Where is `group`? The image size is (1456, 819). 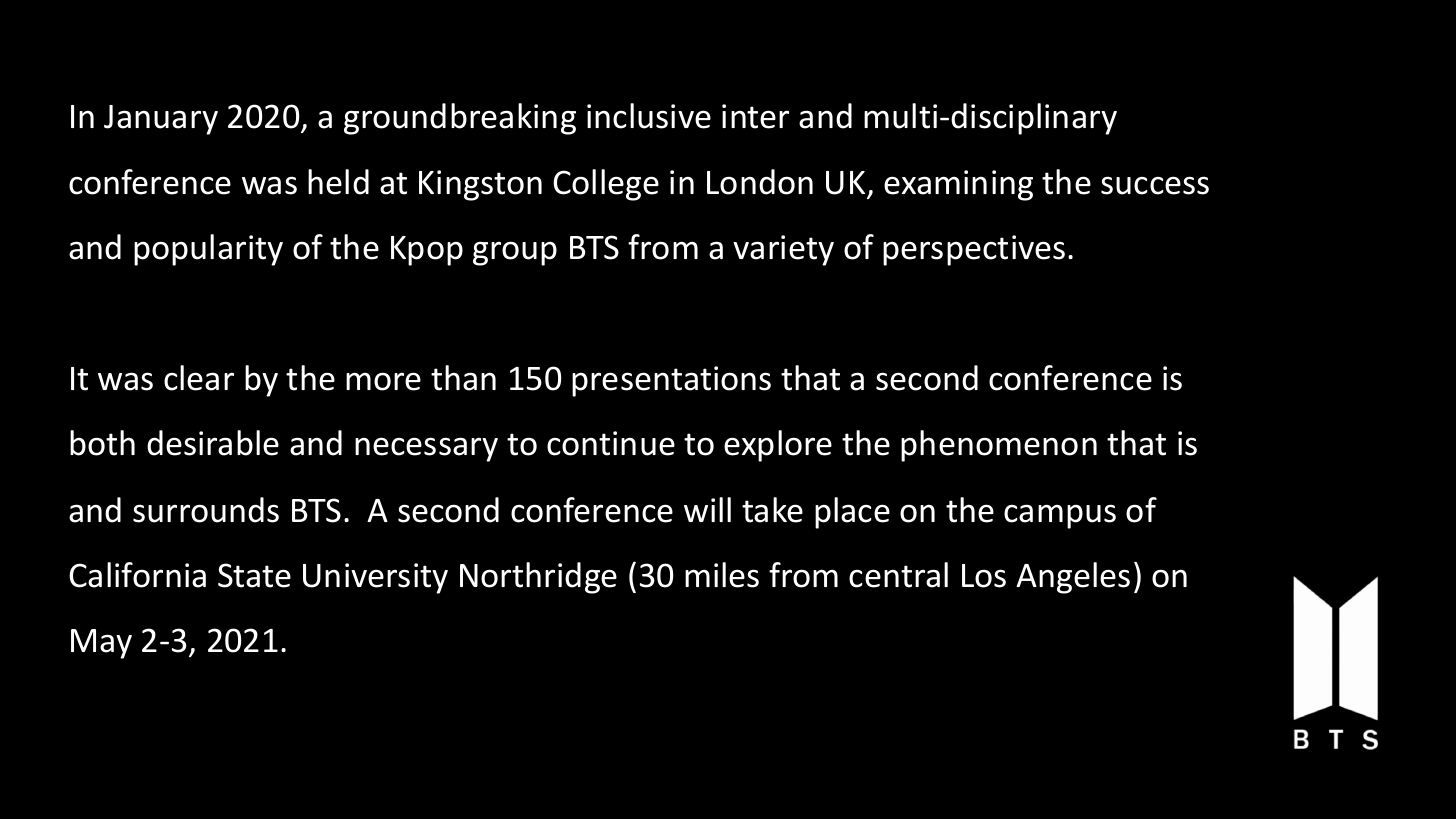
group is located at coordinates (515, 253).
